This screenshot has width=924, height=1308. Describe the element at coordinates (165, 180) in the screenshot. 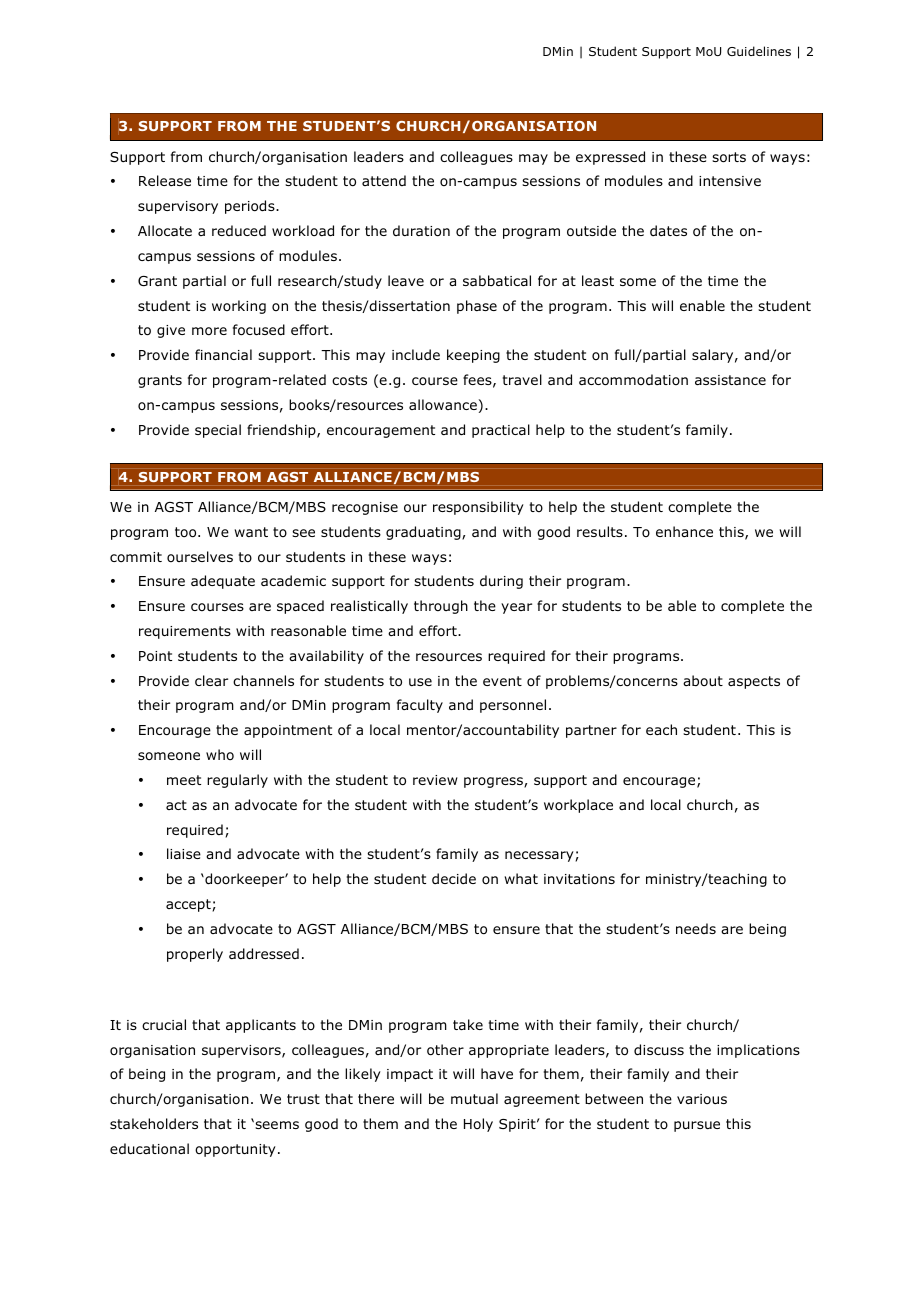

I see `Release` at that location.
